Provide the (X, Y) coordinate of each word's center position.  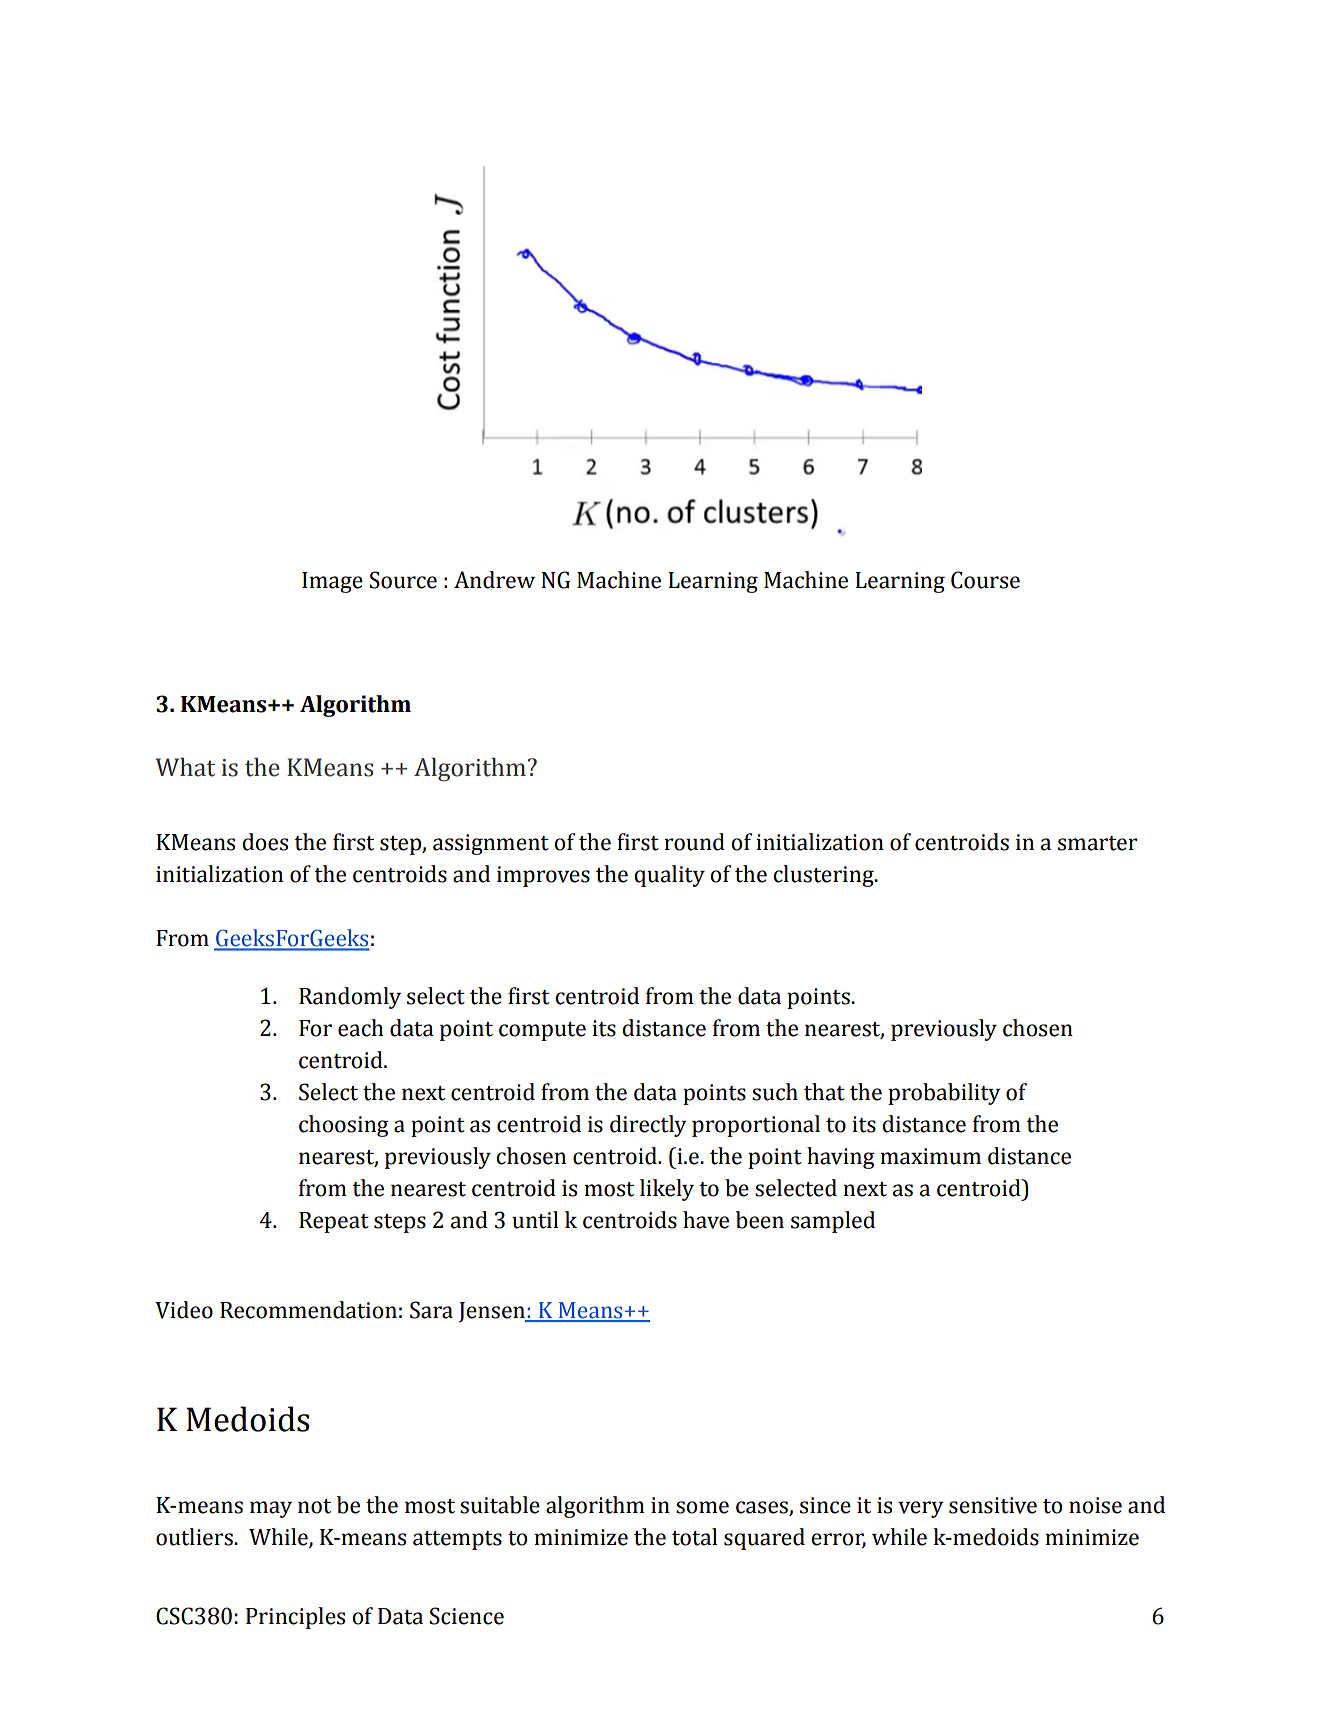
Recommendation (308, 1310)
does (265, 842)
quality (669, 876)
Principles (295, 1618)
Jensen (493, 1312)
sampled (833, 1222)
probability (944, 1094)
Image (332, 582)
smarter (1098, 843)
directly (648, 1126)
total (694, 1537)
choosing (344, 1126)
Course (985, 580)
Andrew (494, 580)
